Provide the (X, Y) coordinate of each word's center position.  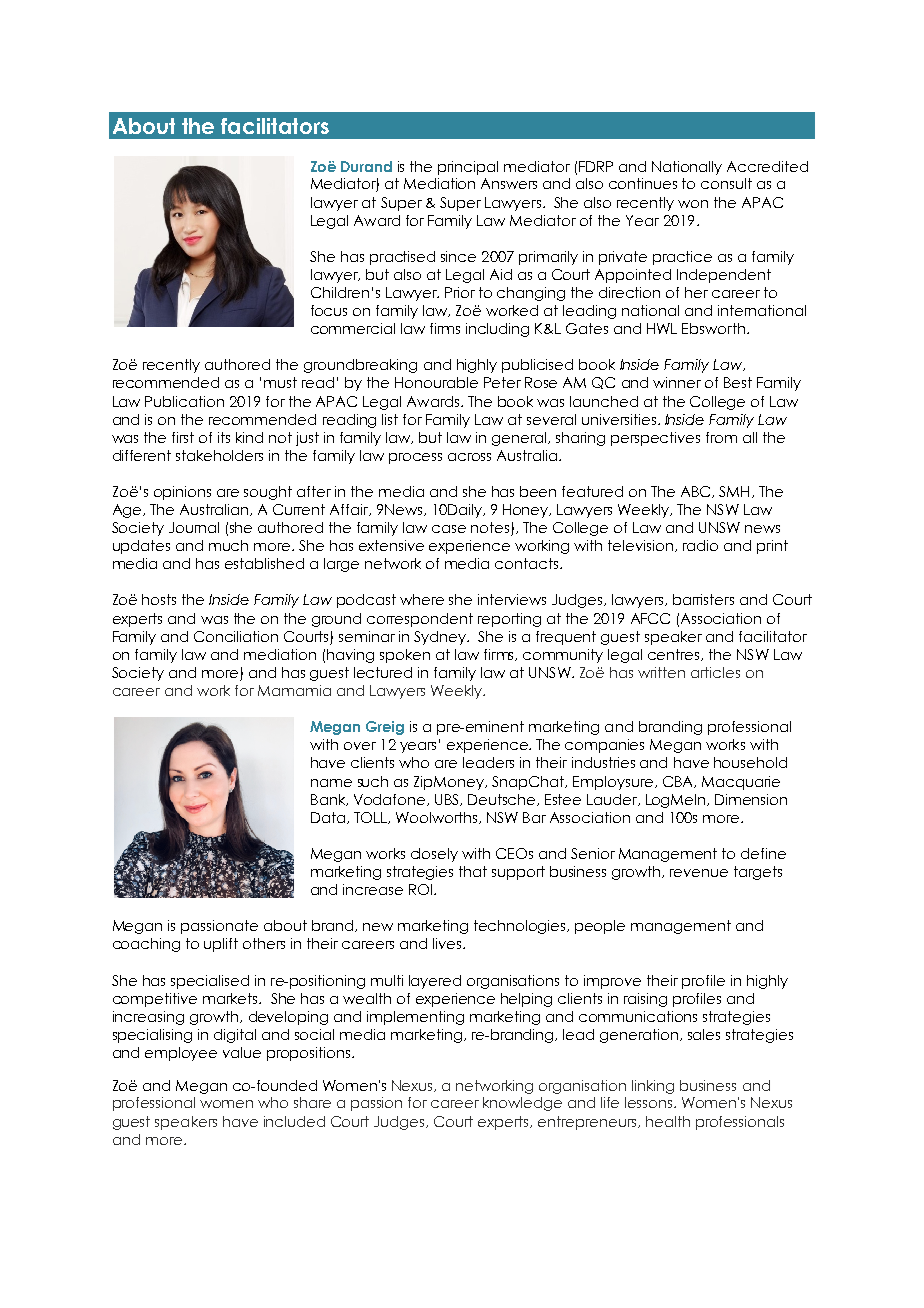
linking (653, 1087)
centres (675, 655)
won (693, 204)
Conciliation (236, 636)
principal (468, 168)
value (242, 1052)
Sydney (441, 638)
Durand (366, 166)
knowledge (522, 1104)
